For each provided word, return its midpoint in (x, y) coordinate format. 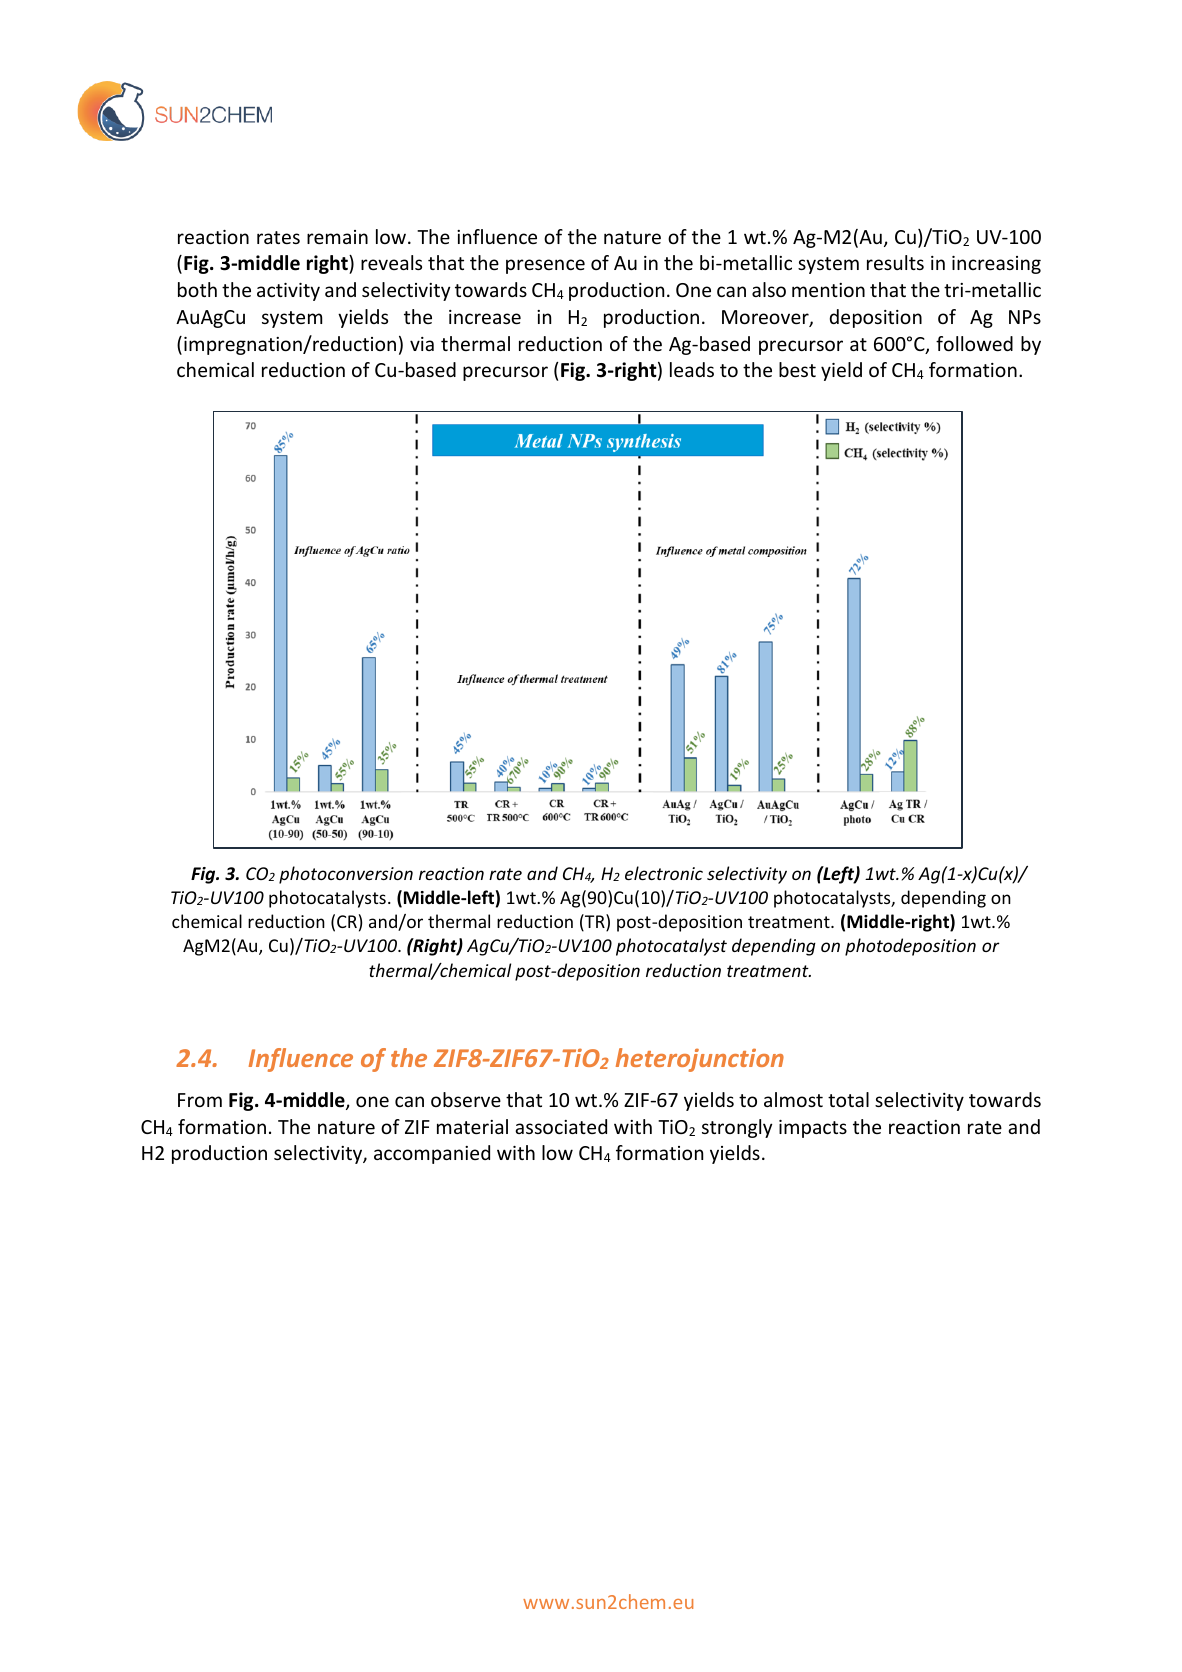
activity (288, 292)
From (200, 1100)
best (797, 369)
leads (692, 369)
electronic (664, 873)
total (848, 1099)
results (895, 262)
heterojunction (700, 1060)
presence (545, 266)
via (422, 344)
